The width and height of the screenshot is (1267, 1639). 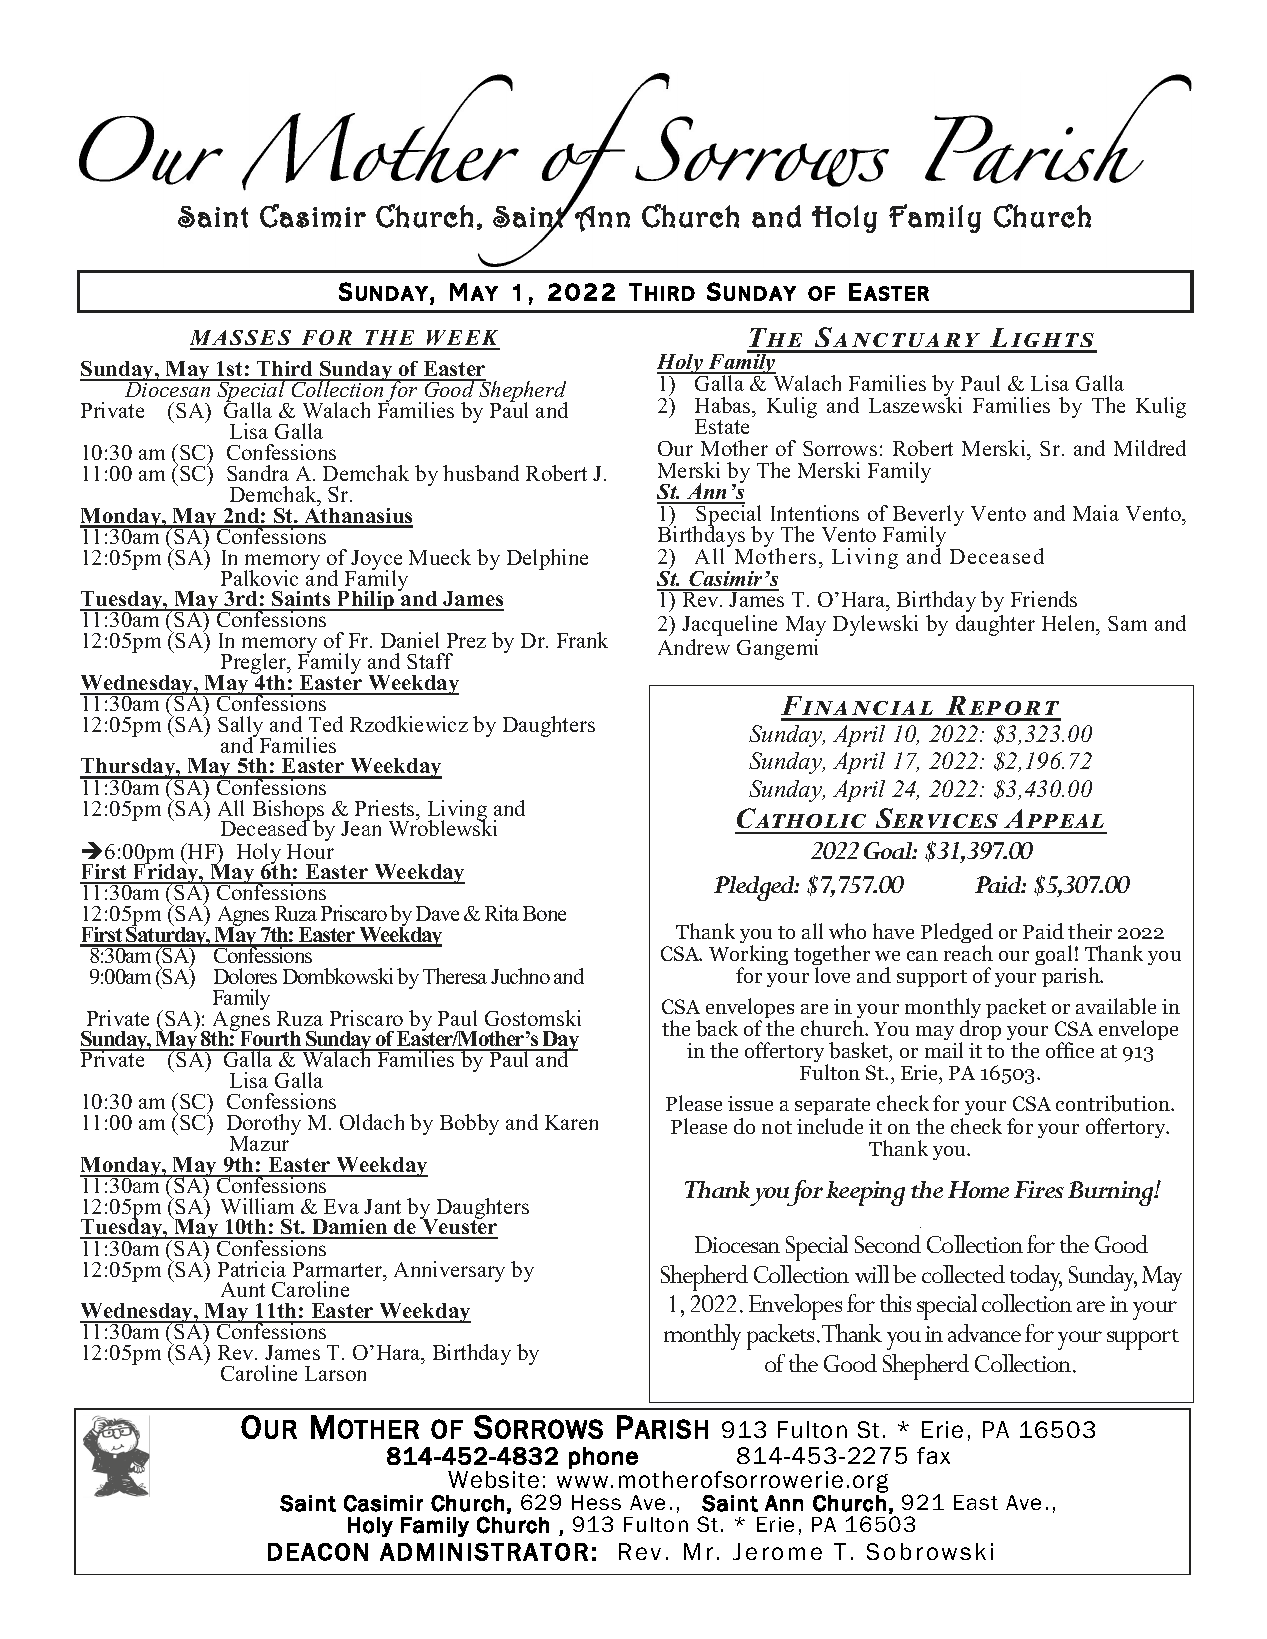 I want to click on their, so click(x=1090, y=931).
